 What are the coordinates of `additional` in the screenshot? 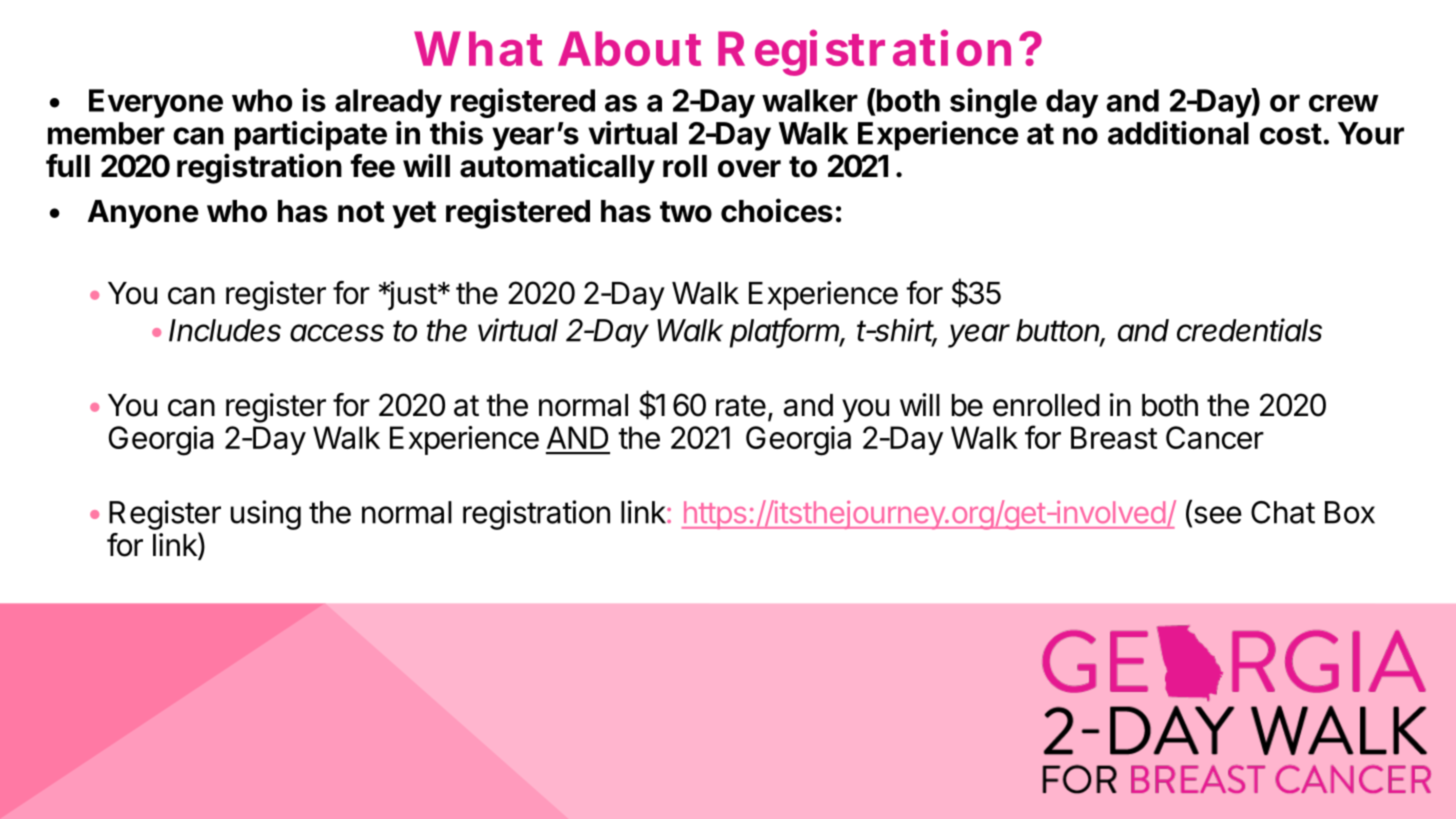 It's located at (1178, 133).
